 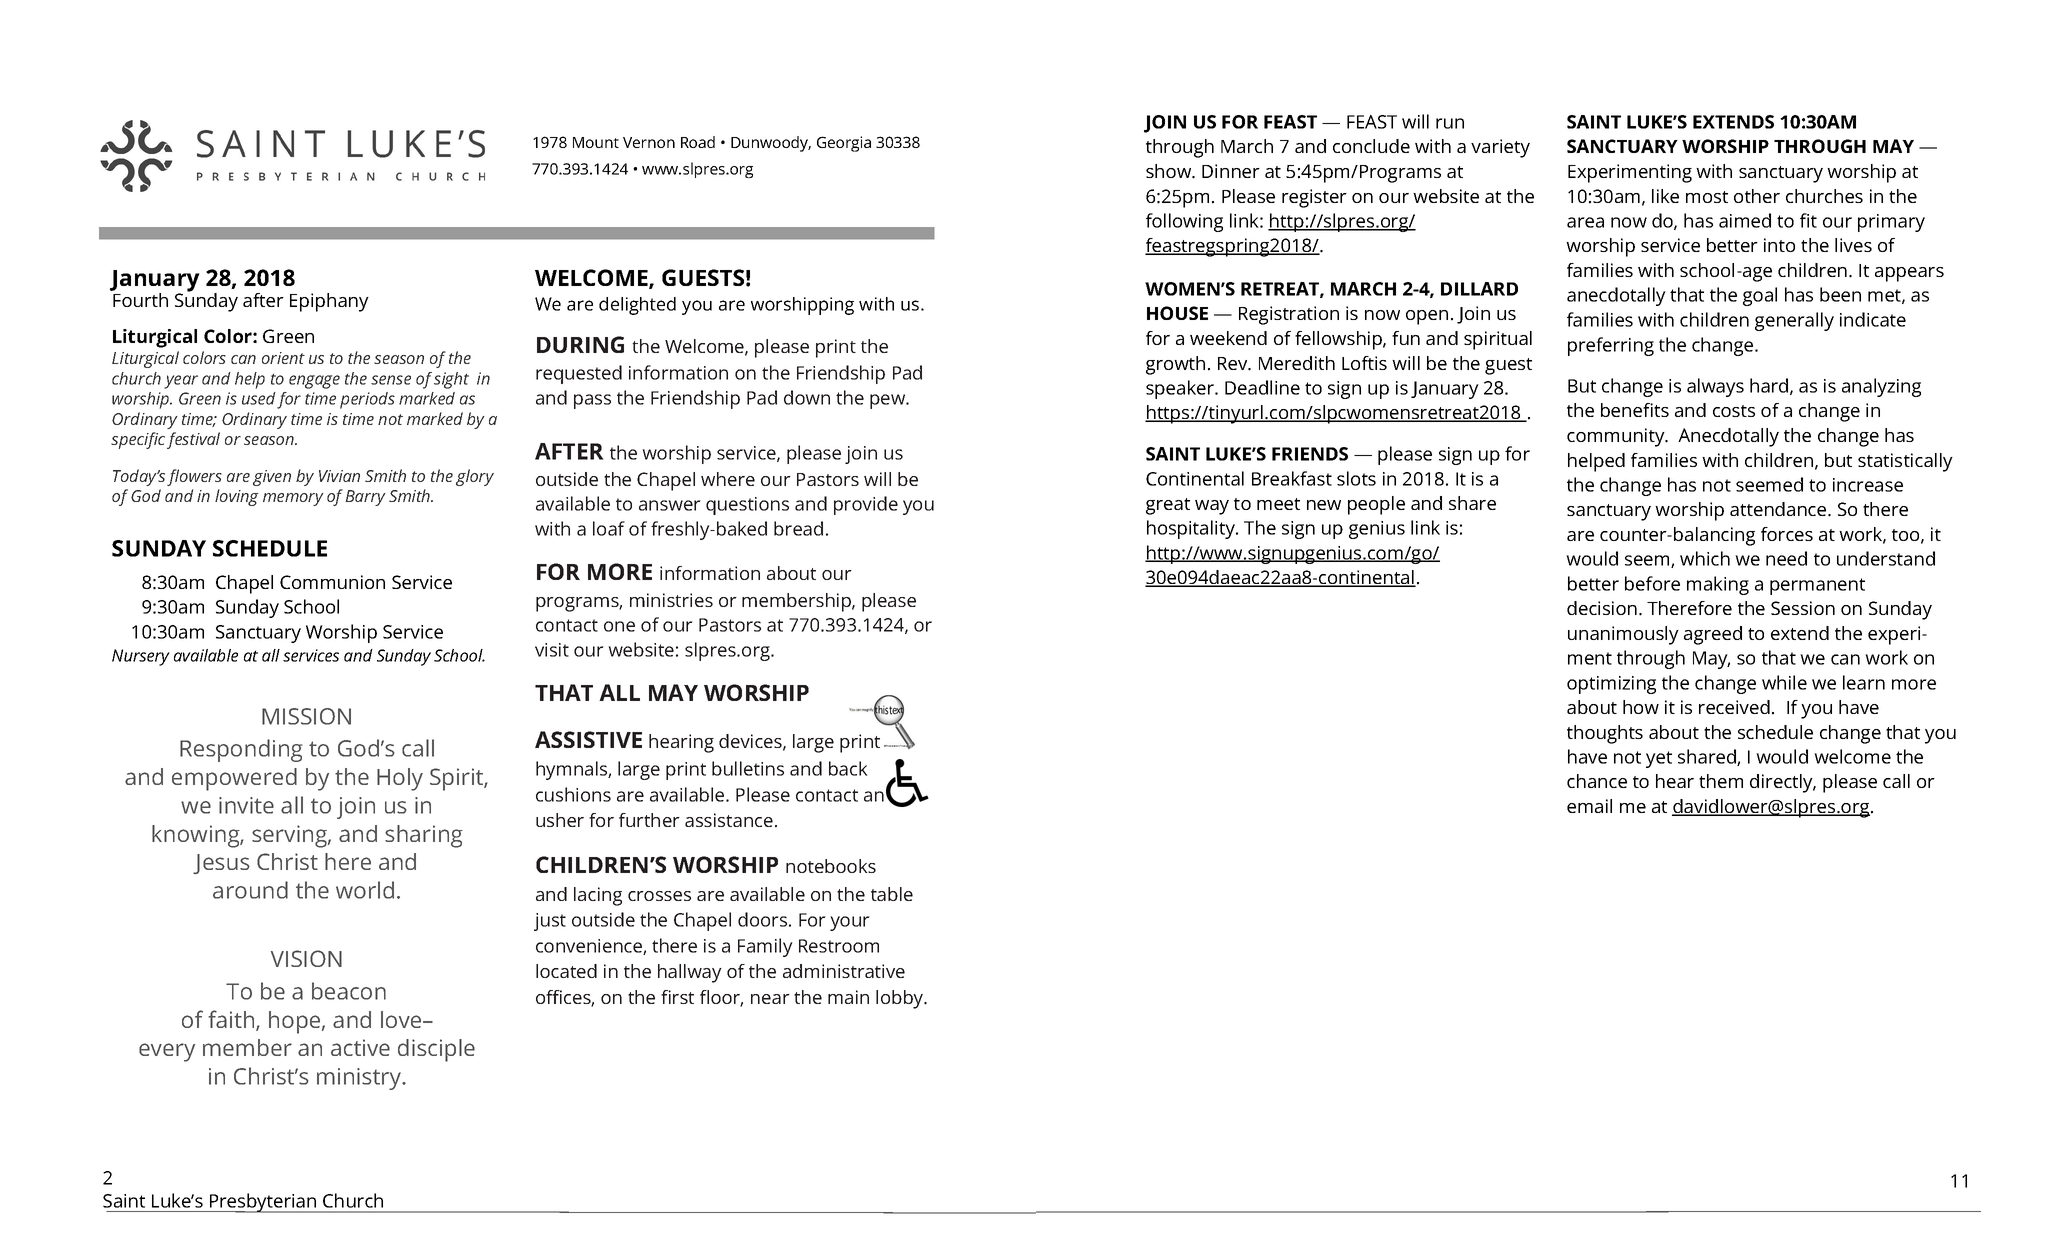 I want to click on Presbyterian, so click(x=263, y=1203).
